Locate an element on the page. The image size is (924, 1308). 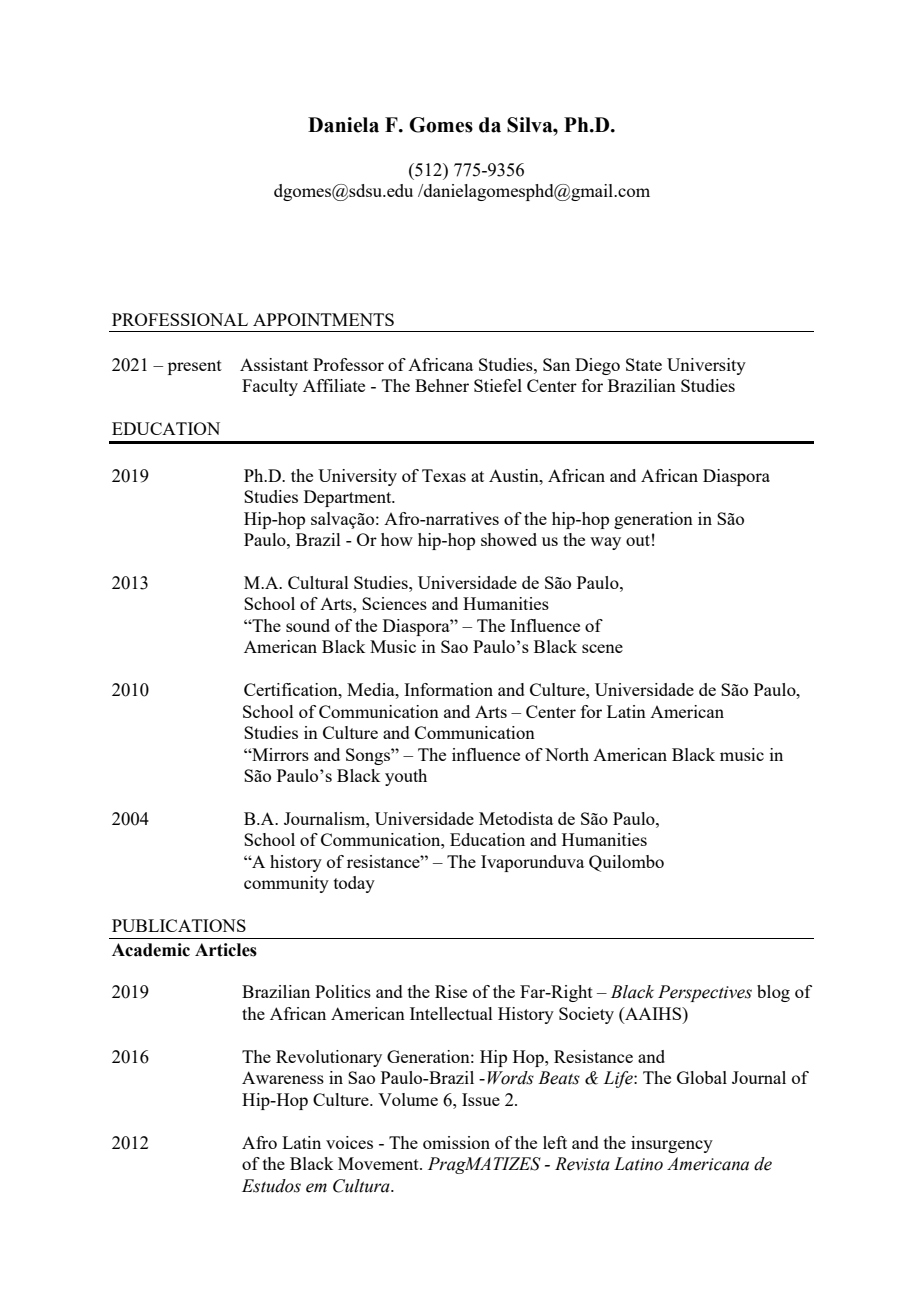
omission is located at coordinates (456, 1142).
